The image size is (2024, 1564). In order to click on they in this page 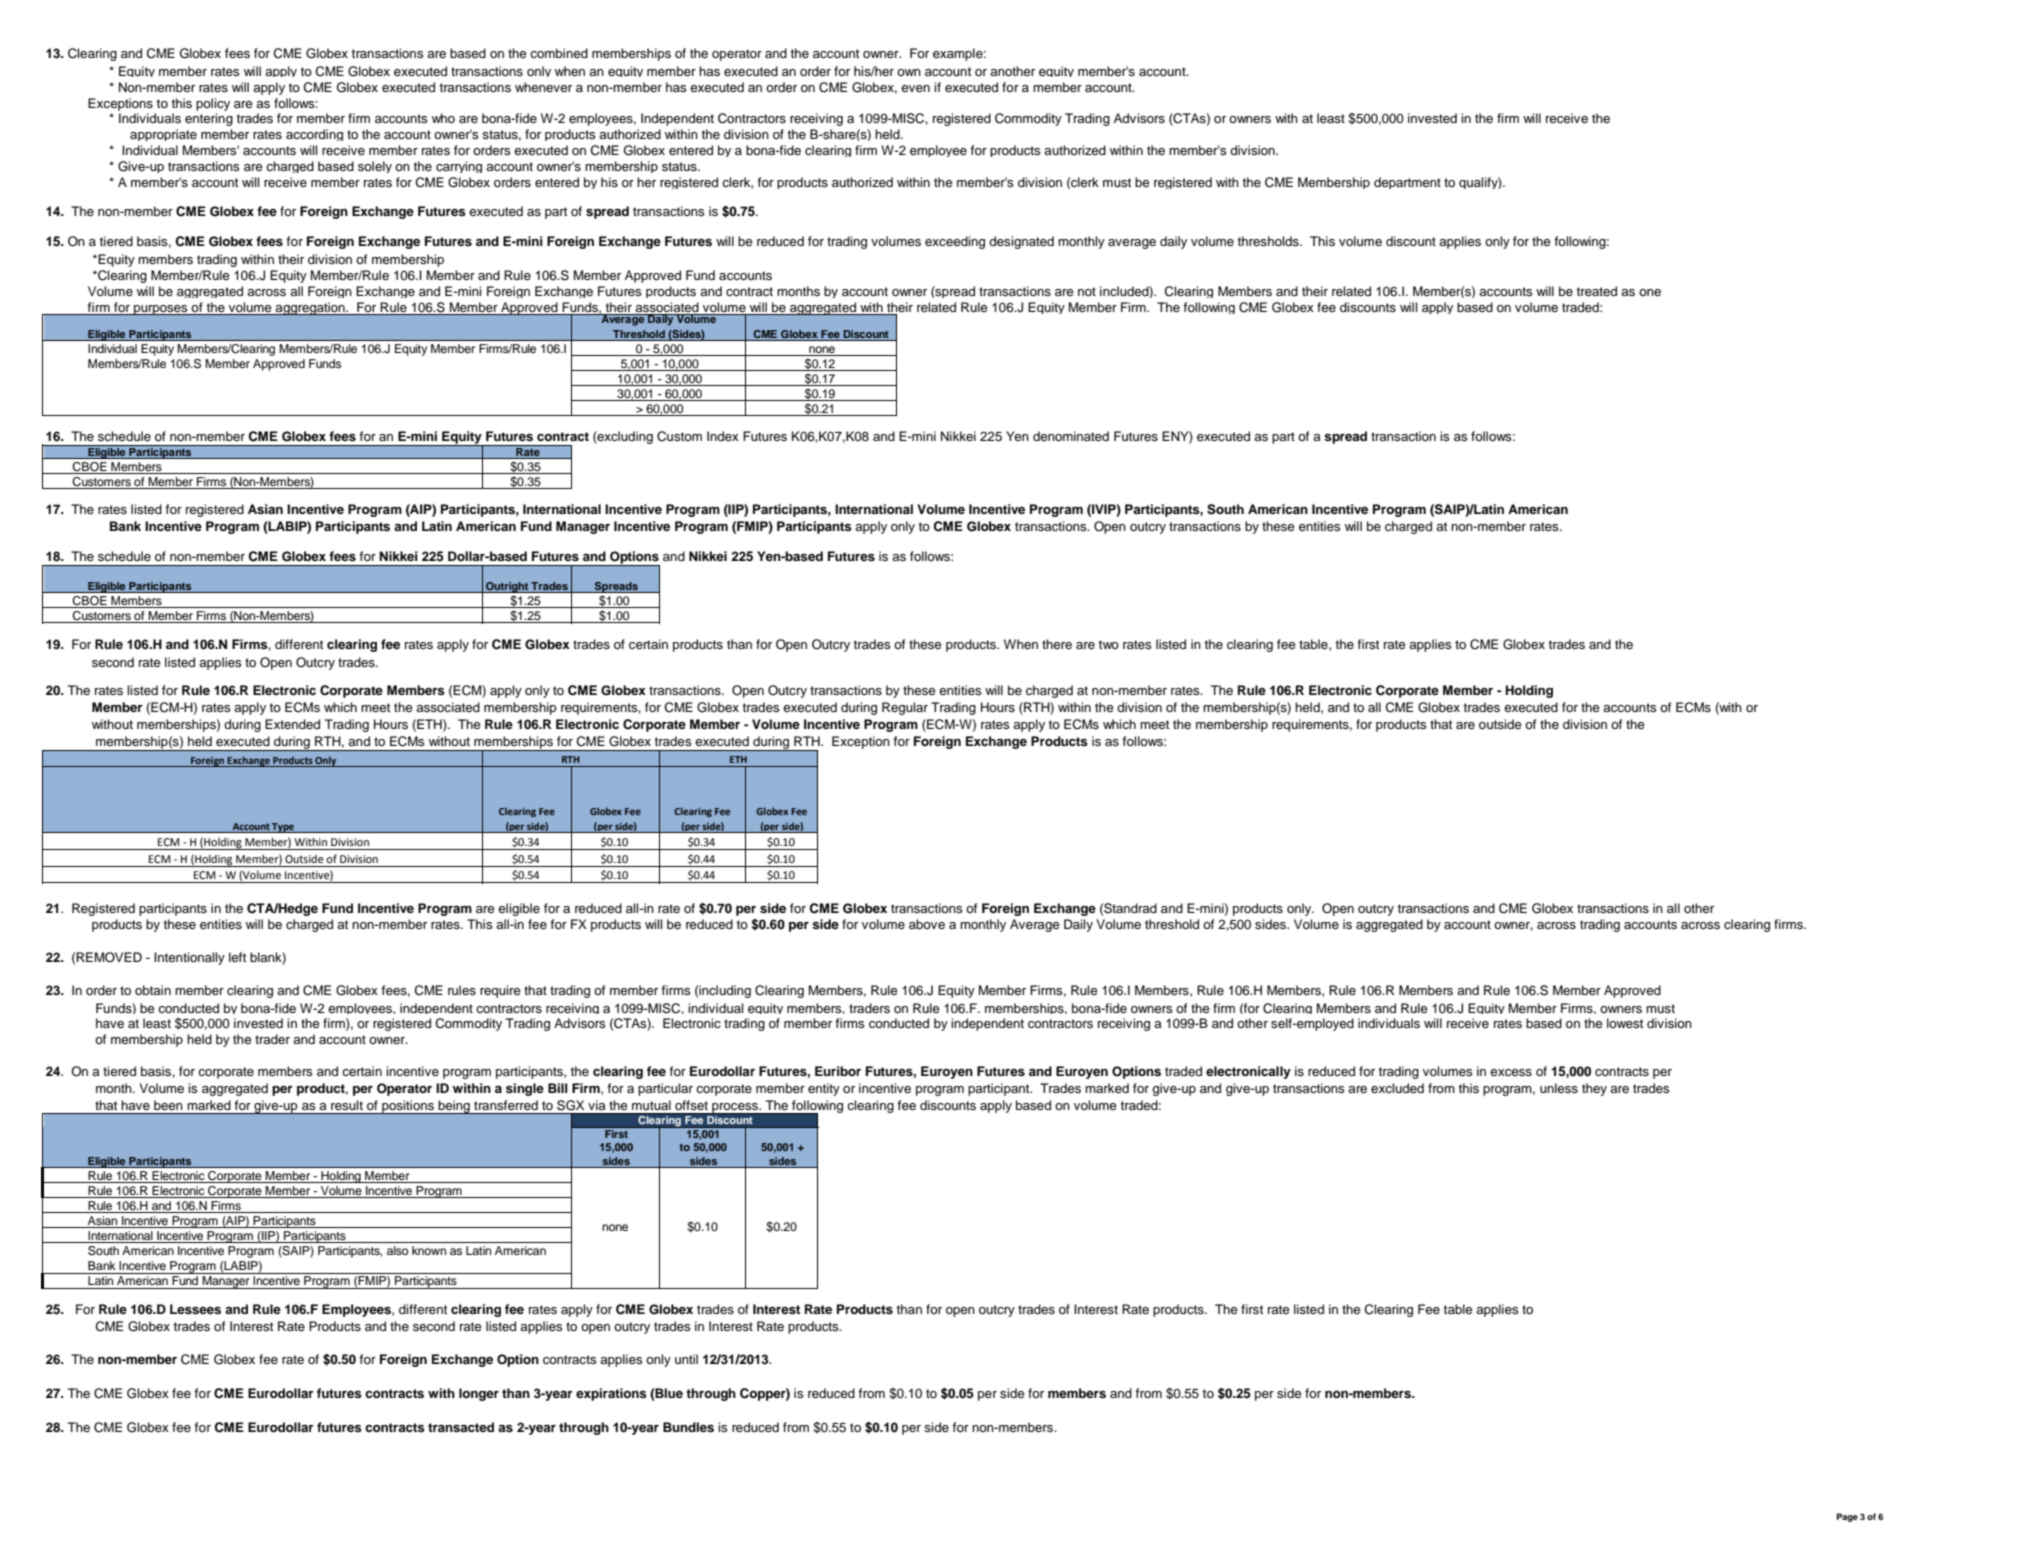, I will do `click(1594, 1089)`.
